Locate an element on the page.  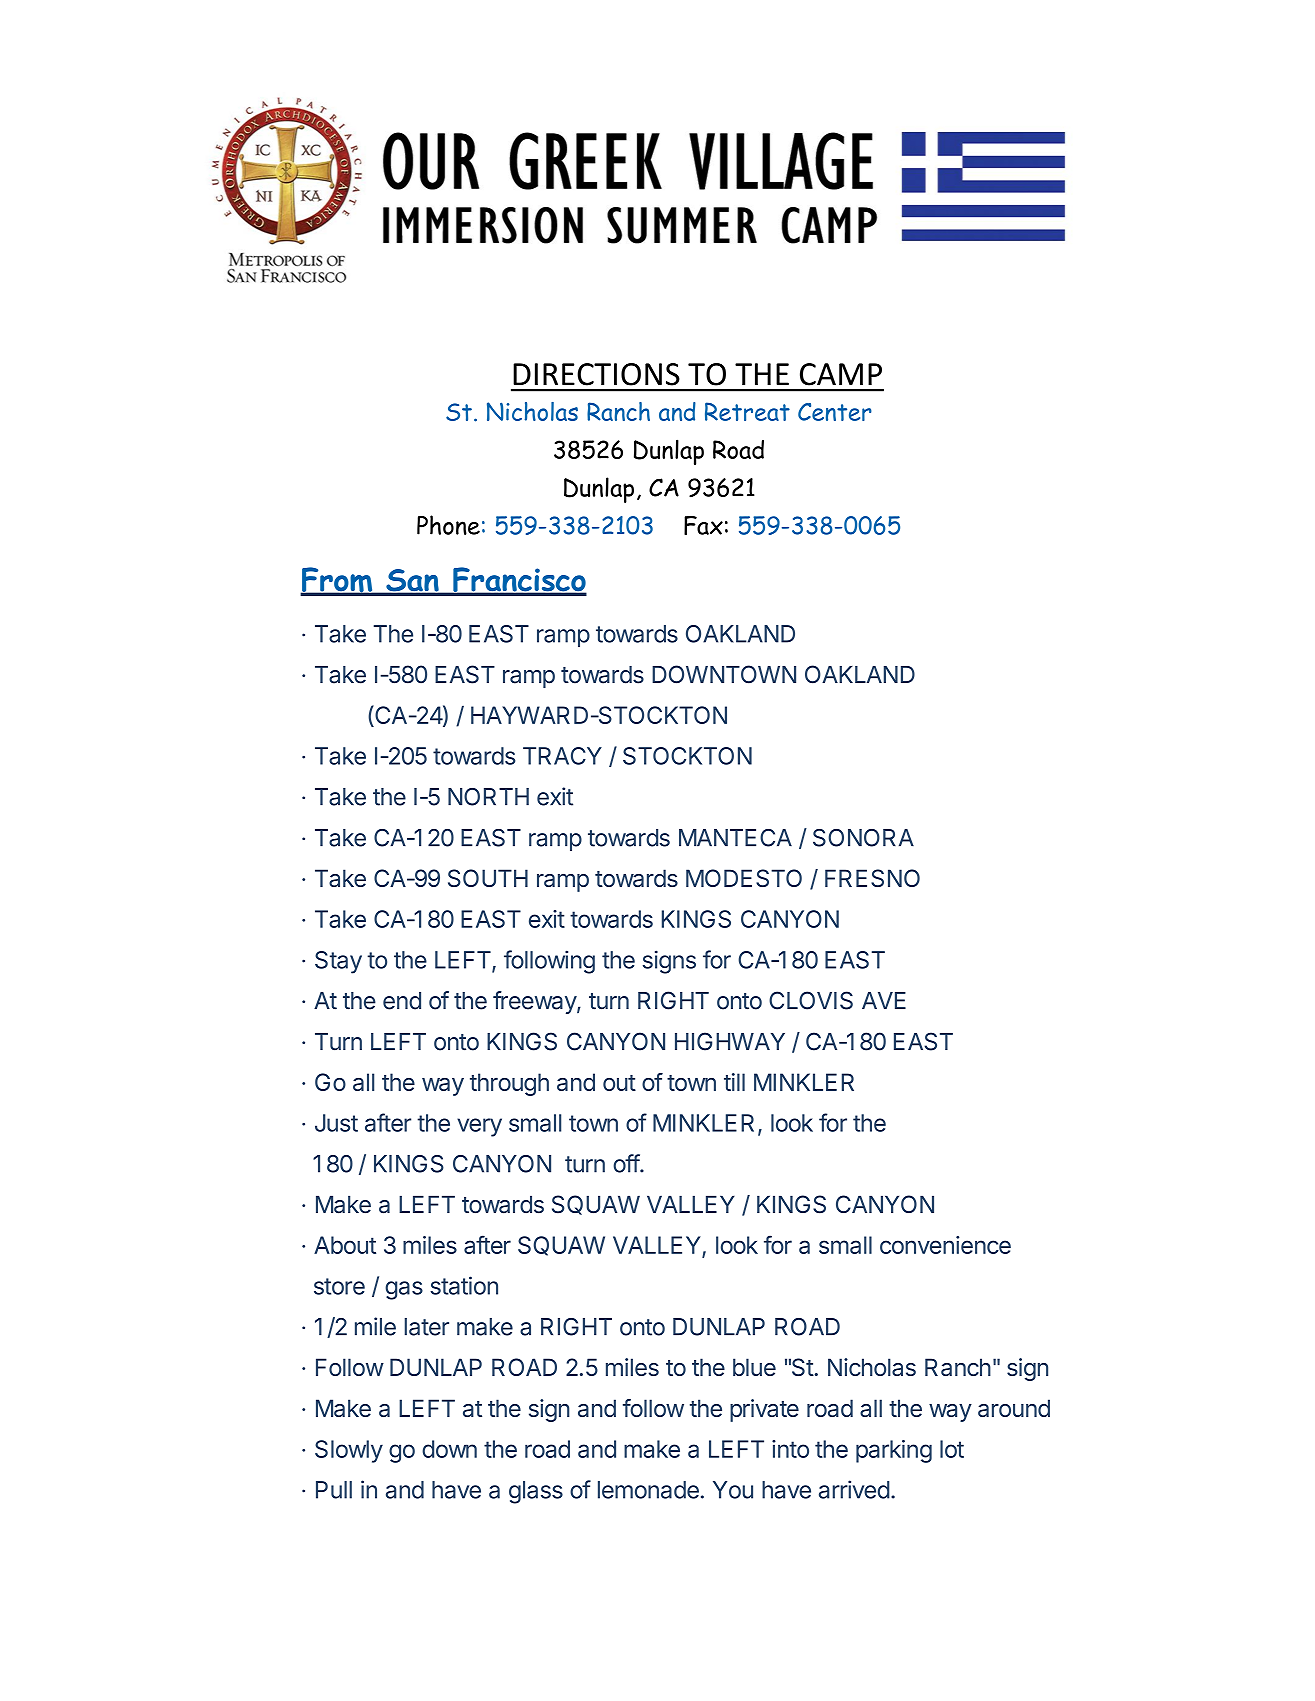
From is located at coordinates (337, 581).
